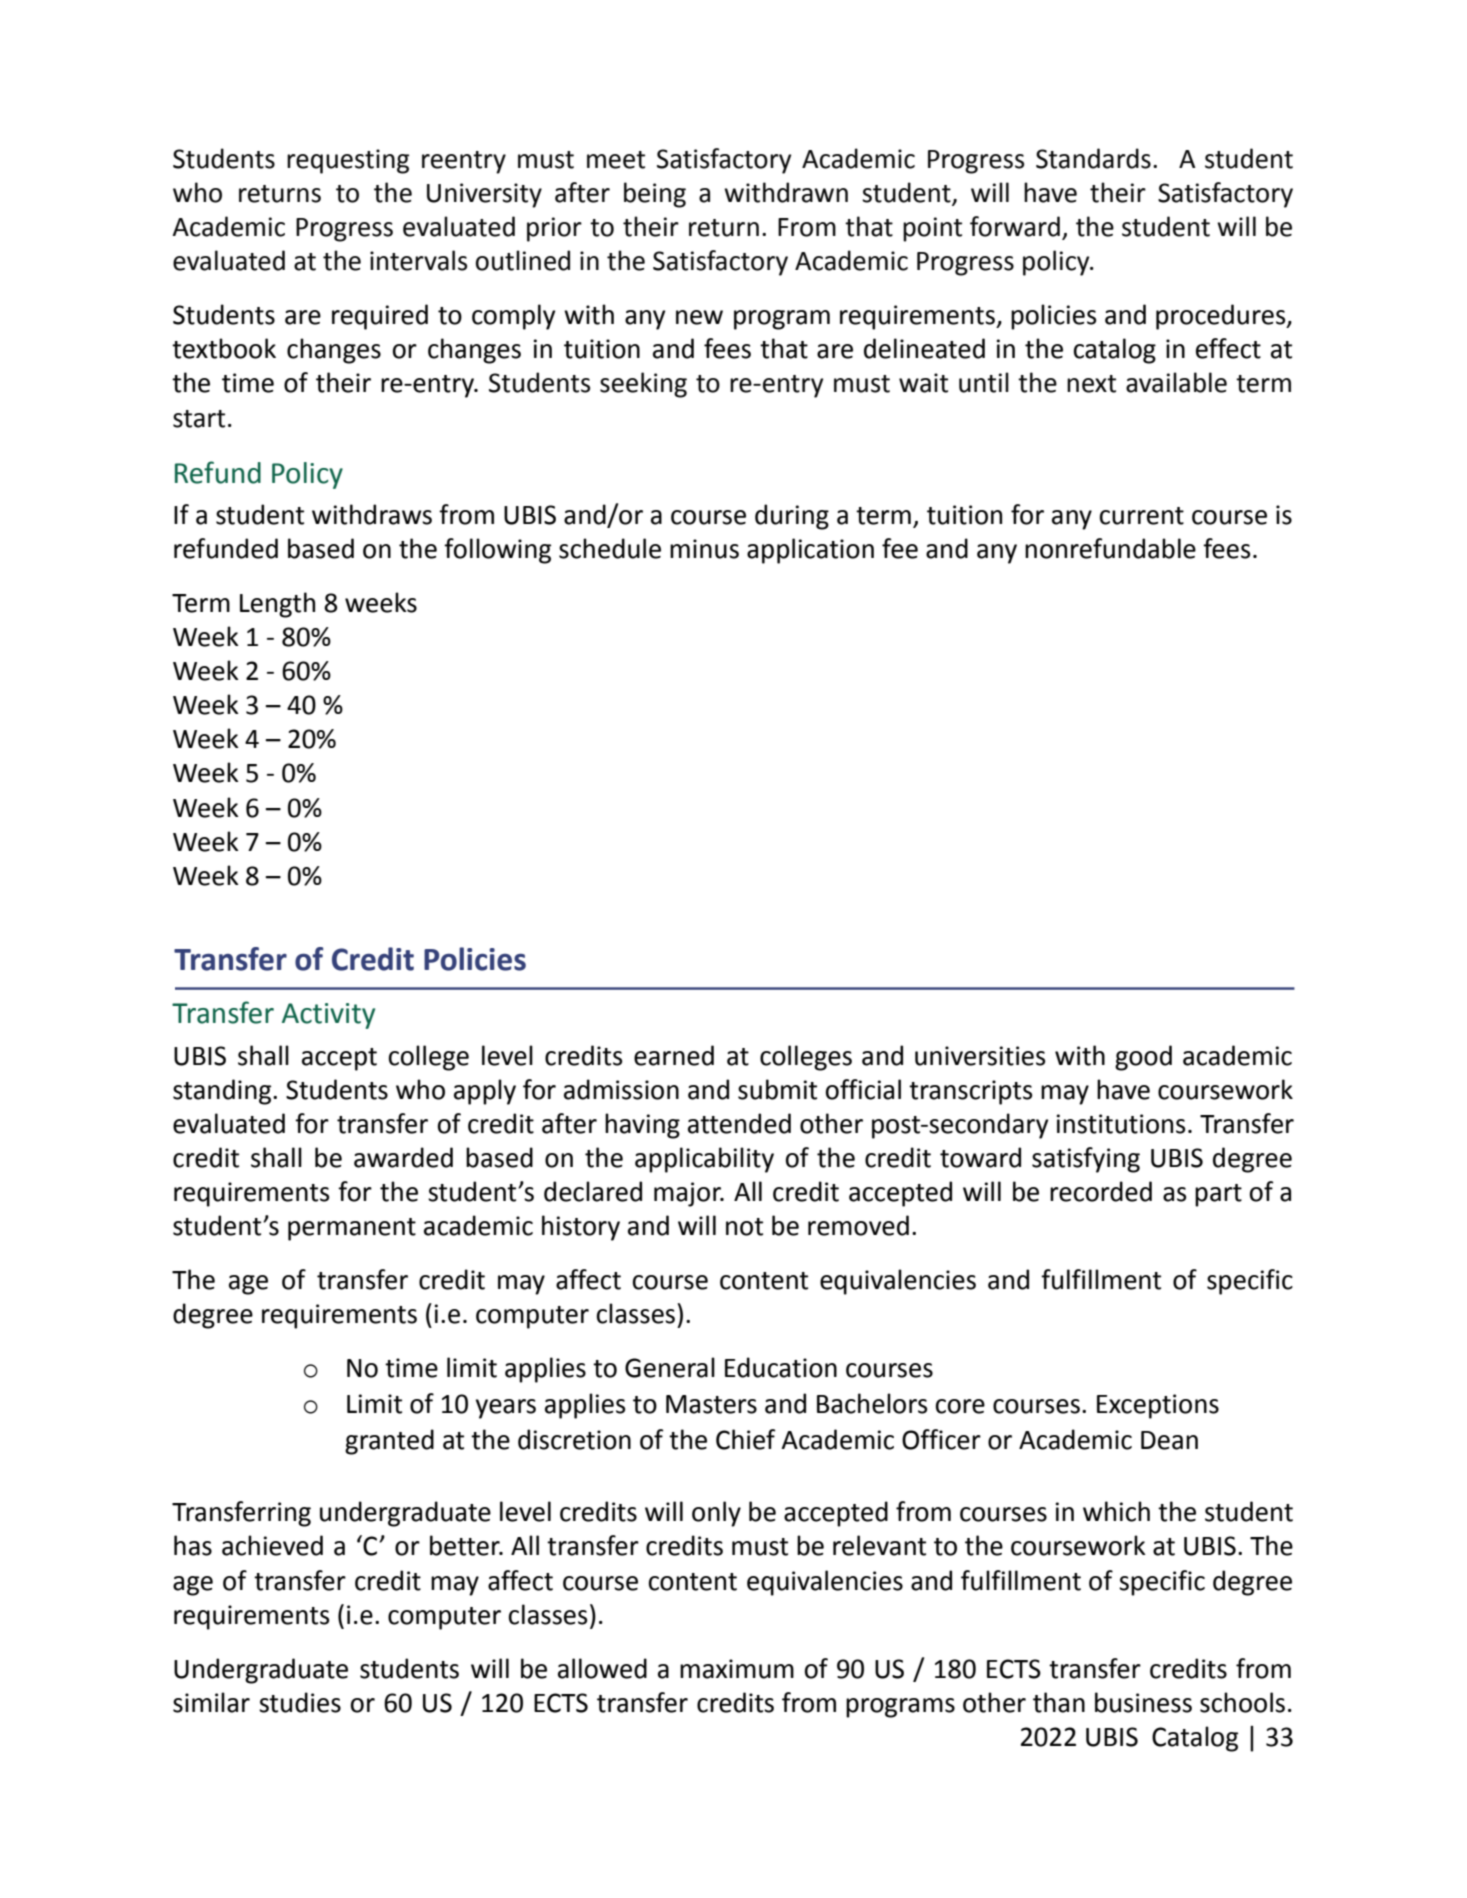 The image size is (1467, 1898). What do you see at coordinates (737, 1669) in the screenshot?
I see `maximum` at bounding box center [737, 1669].
